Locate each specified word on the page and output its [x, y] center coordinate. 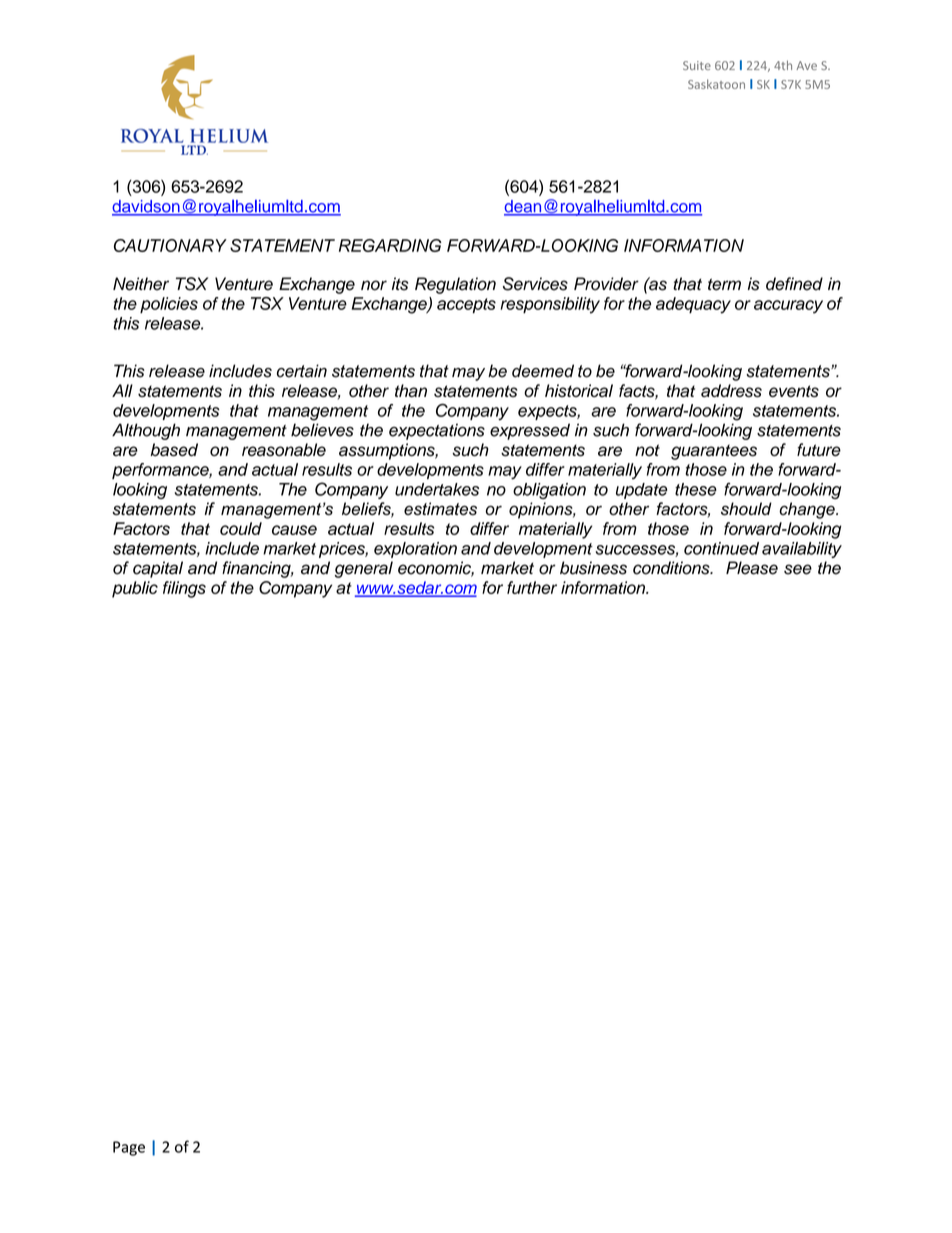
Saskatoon [716, 84]
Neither [141, 284]
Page [129, 1148]
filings [184, 589]
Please [752, 568]
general [364, 569]
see [798, 569]
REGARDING [390, 245]
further [532, 587]
